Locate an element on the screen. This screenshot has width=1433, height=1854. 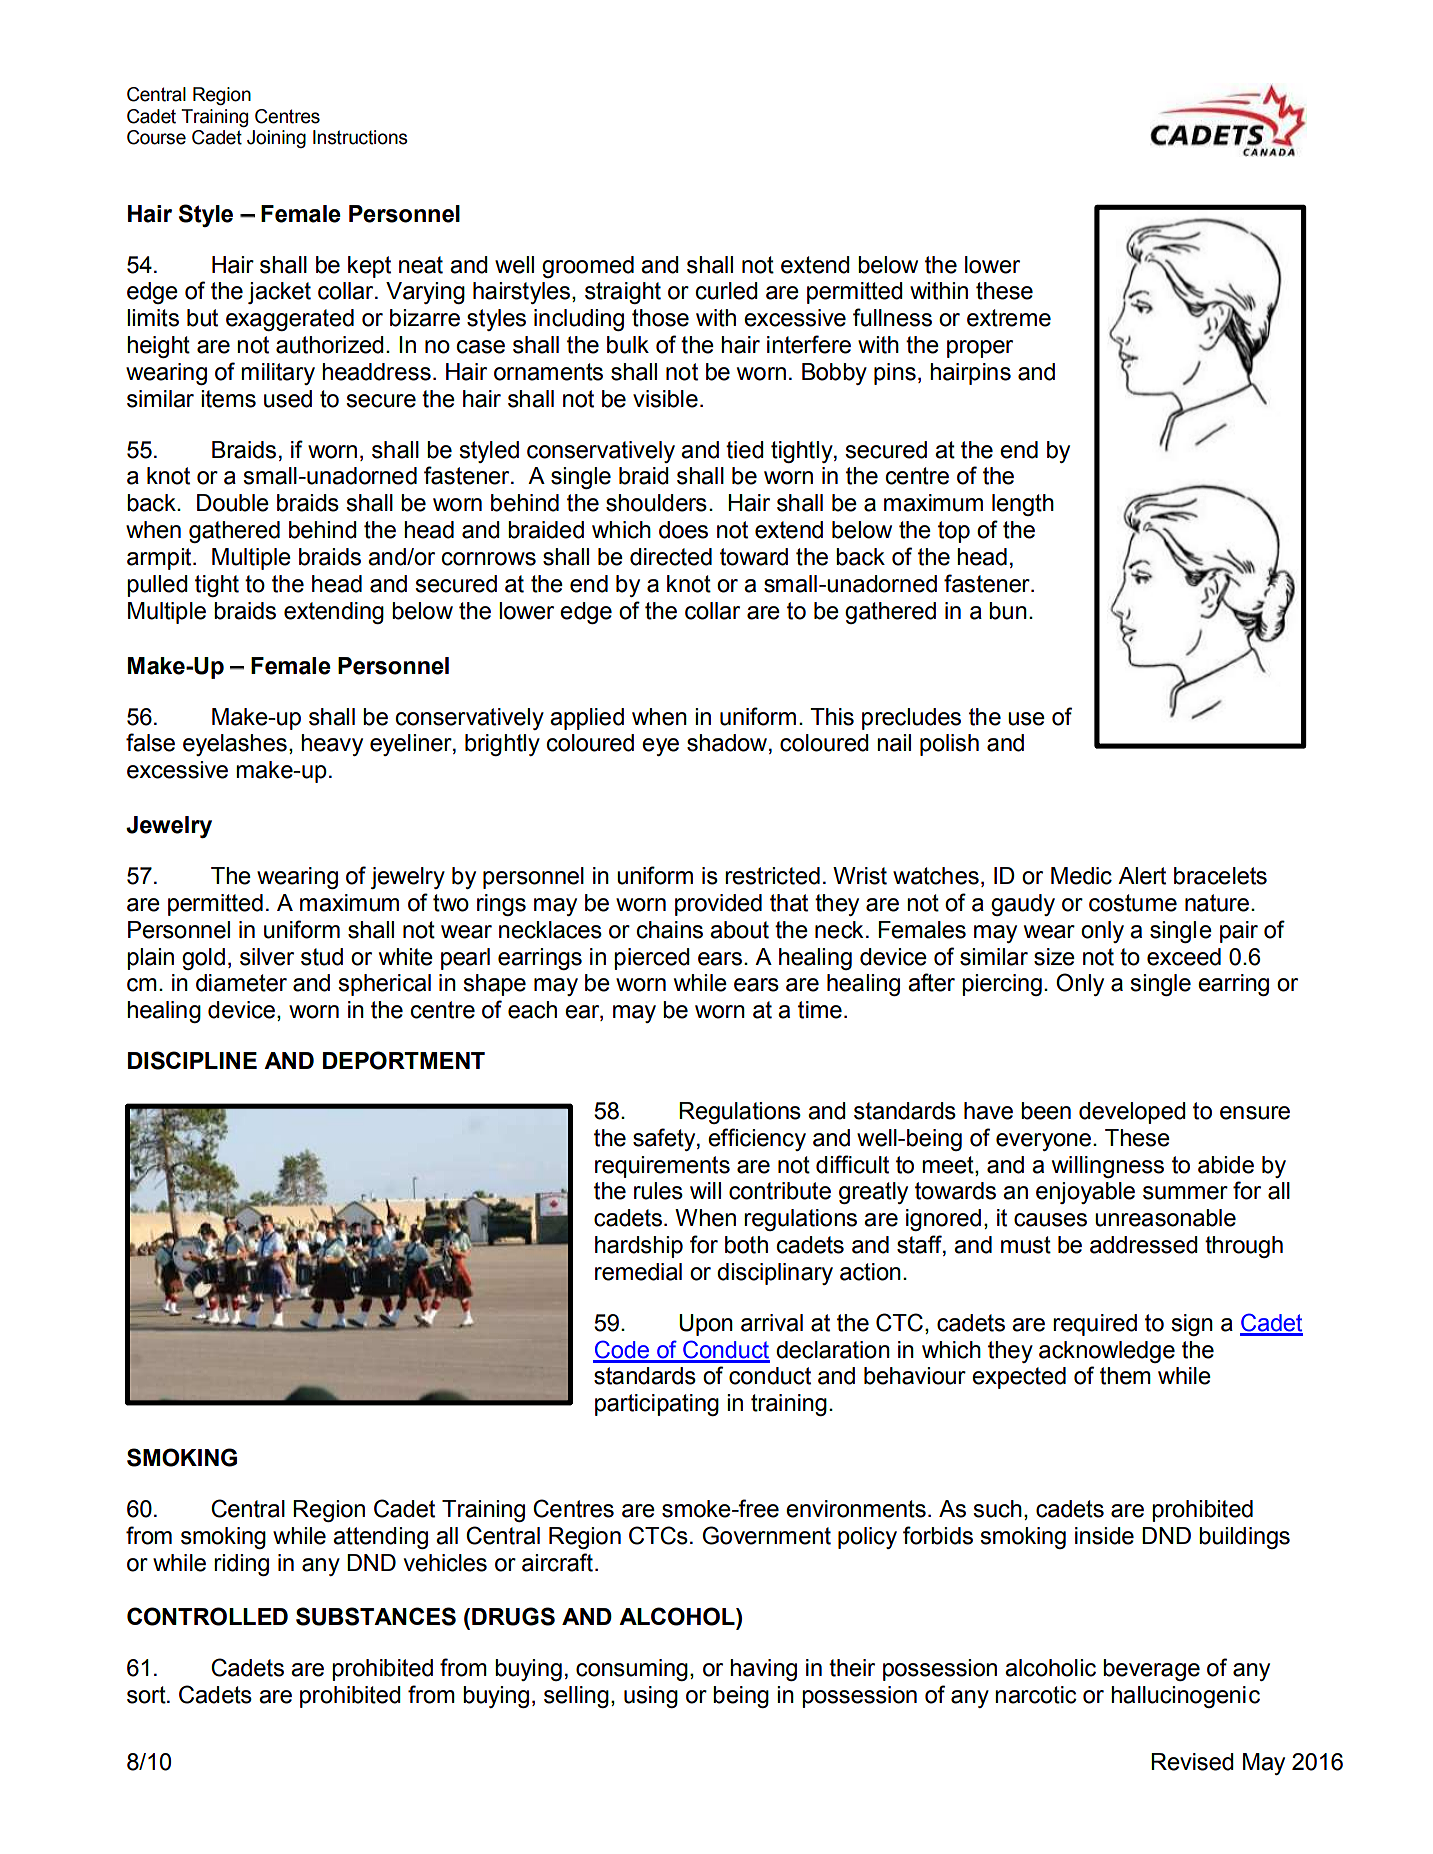
using is located at coordinates (651, 1697).
